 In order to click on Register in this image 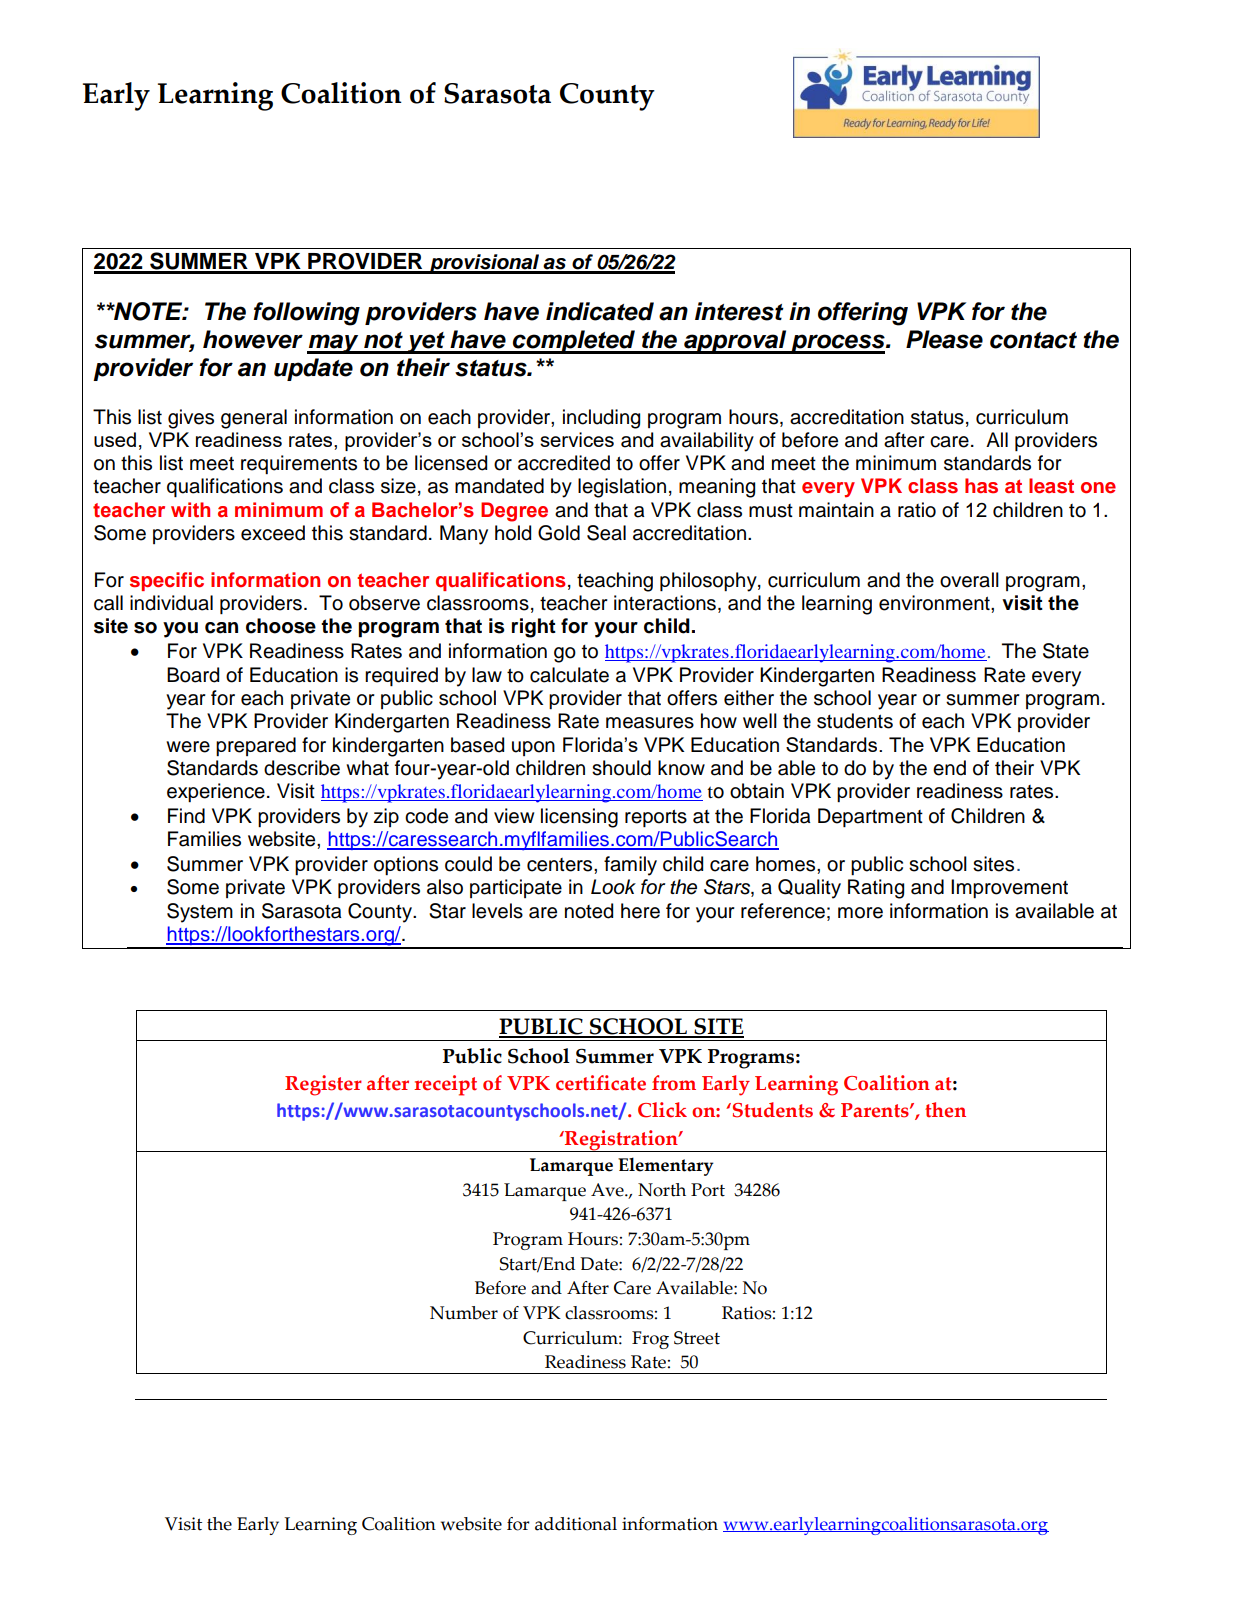, I will do `click(323, 1085)`.
